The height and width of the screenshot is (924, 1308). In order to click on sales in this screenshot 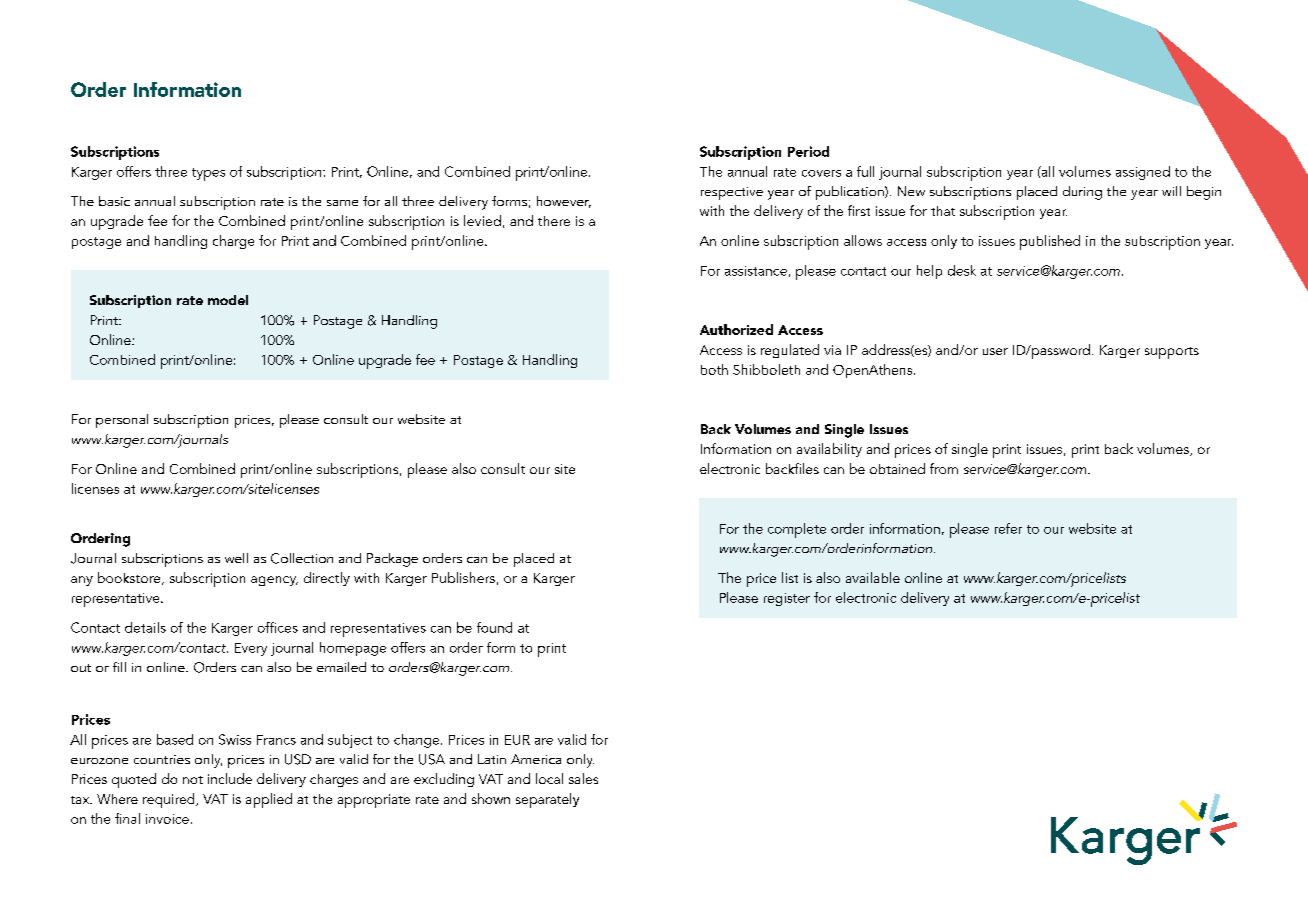, I will do `click(583, 778)`.
